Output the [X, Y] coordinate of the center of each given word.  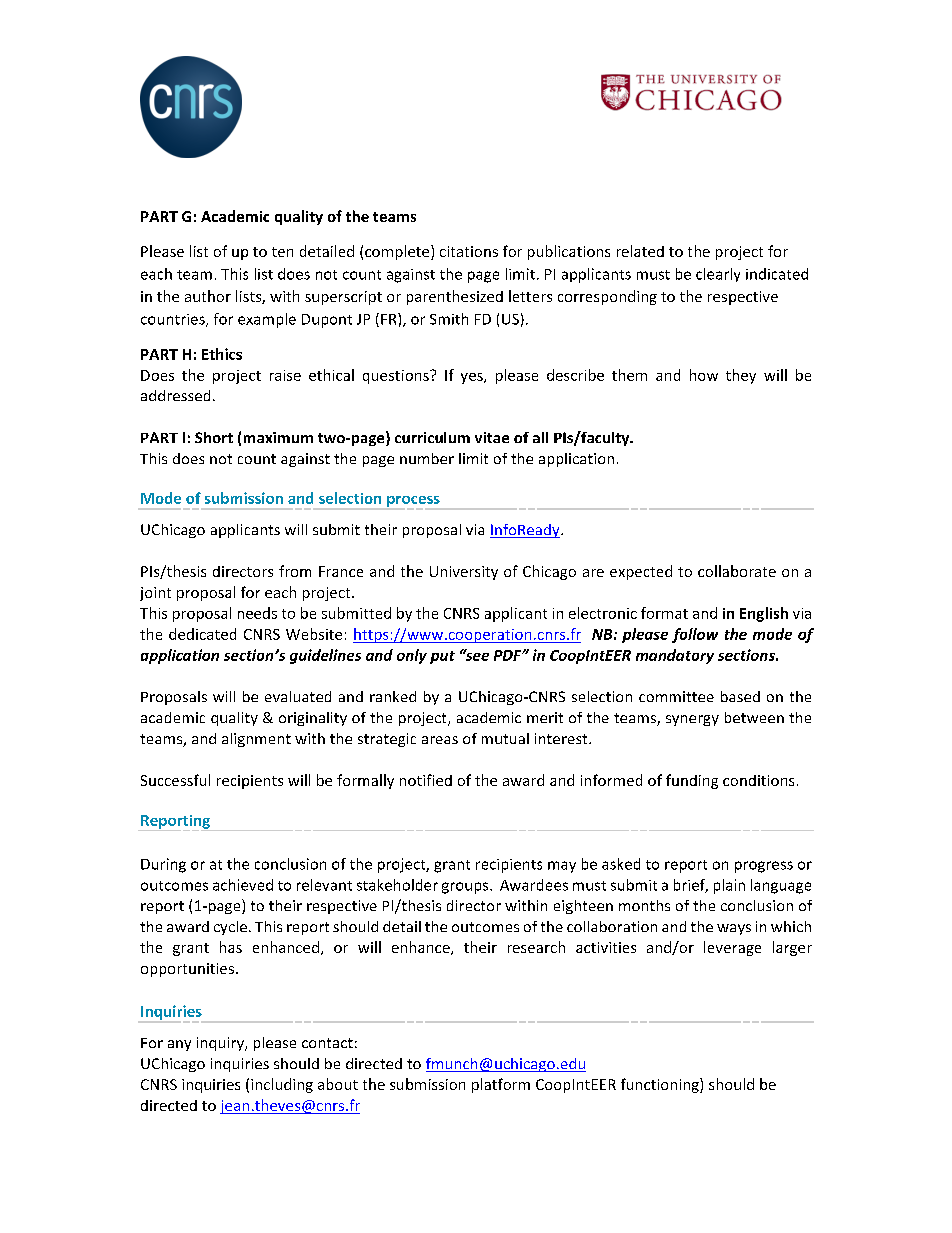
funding [692, 781]
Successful [175, 780]
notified [426, 780]
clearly [718, 275]
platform [501, 1085]
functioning [661, 1085]
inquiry [221, 1044]
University [464, 573]
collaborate [737, 571]
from [295, 571]
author [208, 296]
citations [469, 251]
